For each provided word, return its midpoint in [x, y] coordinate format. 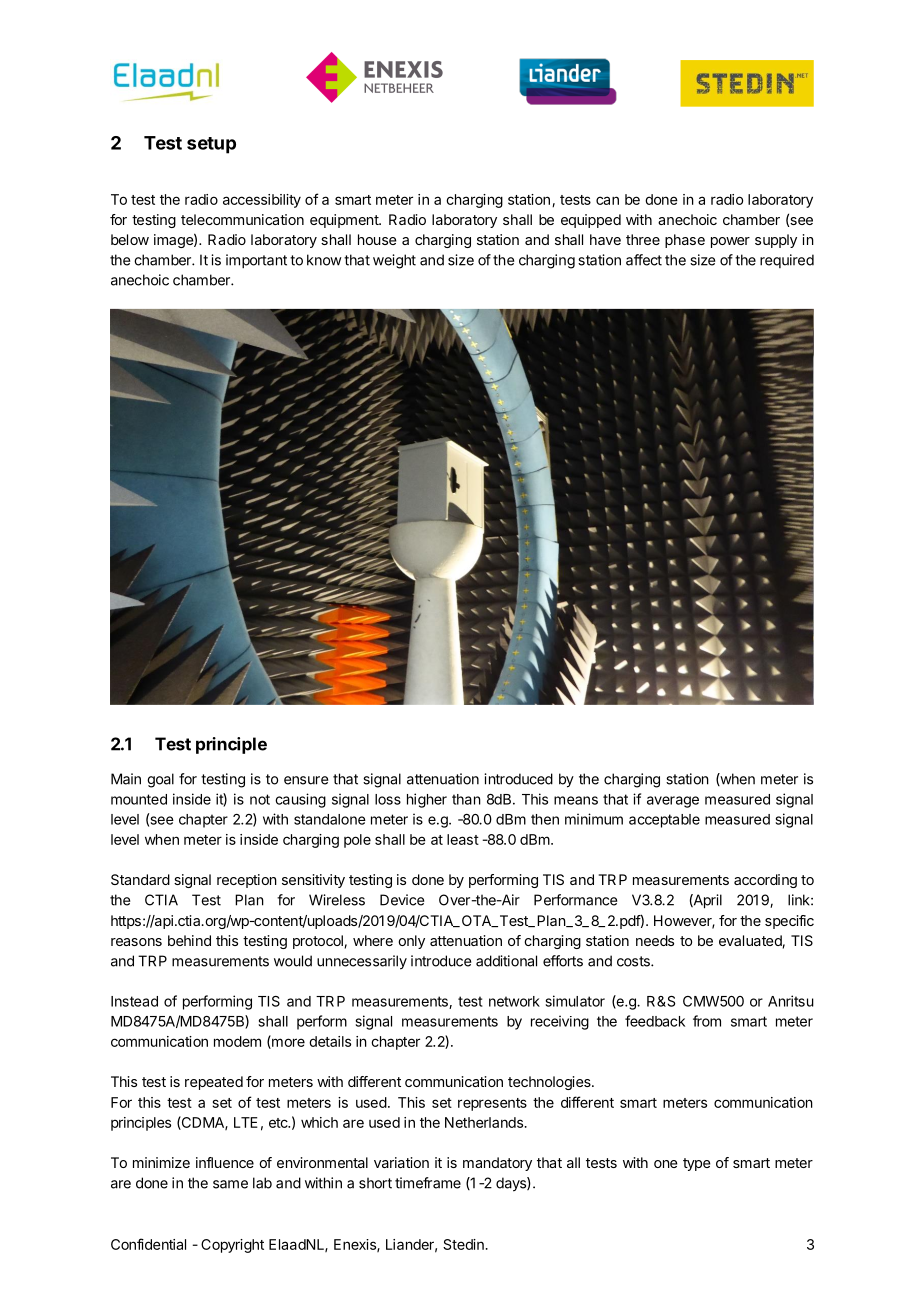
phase [685, 241]
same [230, 1184]
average [673, 802]
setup [211, 145]
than [466, 799]
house [377, 239]
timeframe [428, 1183]
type [697, 1164]
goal [160, 780]
